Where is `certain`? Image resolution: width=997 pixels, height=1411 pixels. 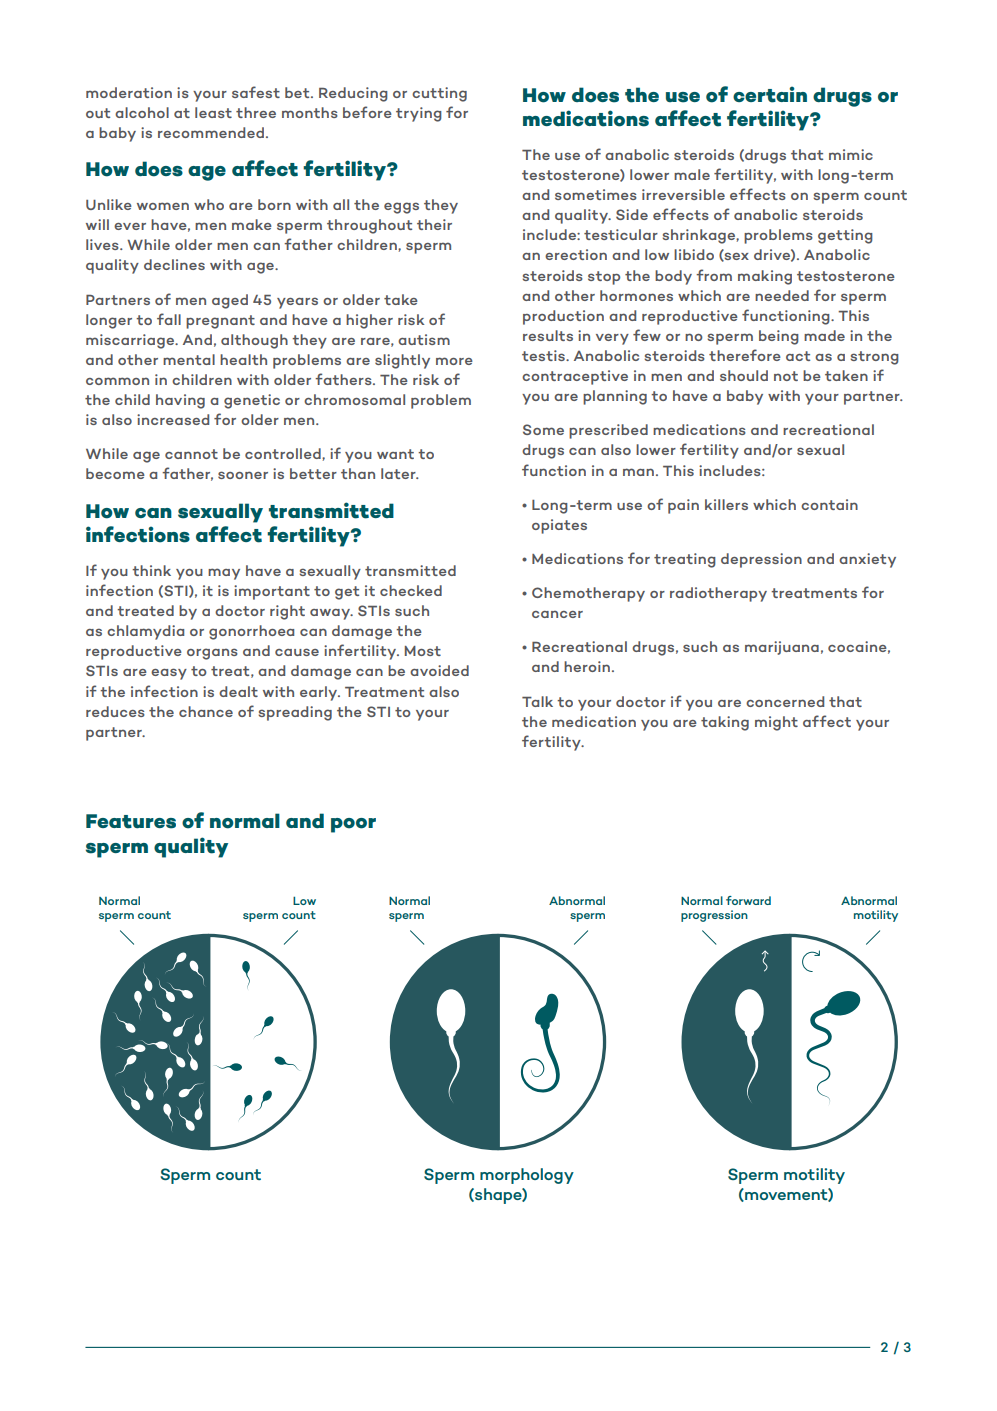 certain is located at coordinates (770, 94).
